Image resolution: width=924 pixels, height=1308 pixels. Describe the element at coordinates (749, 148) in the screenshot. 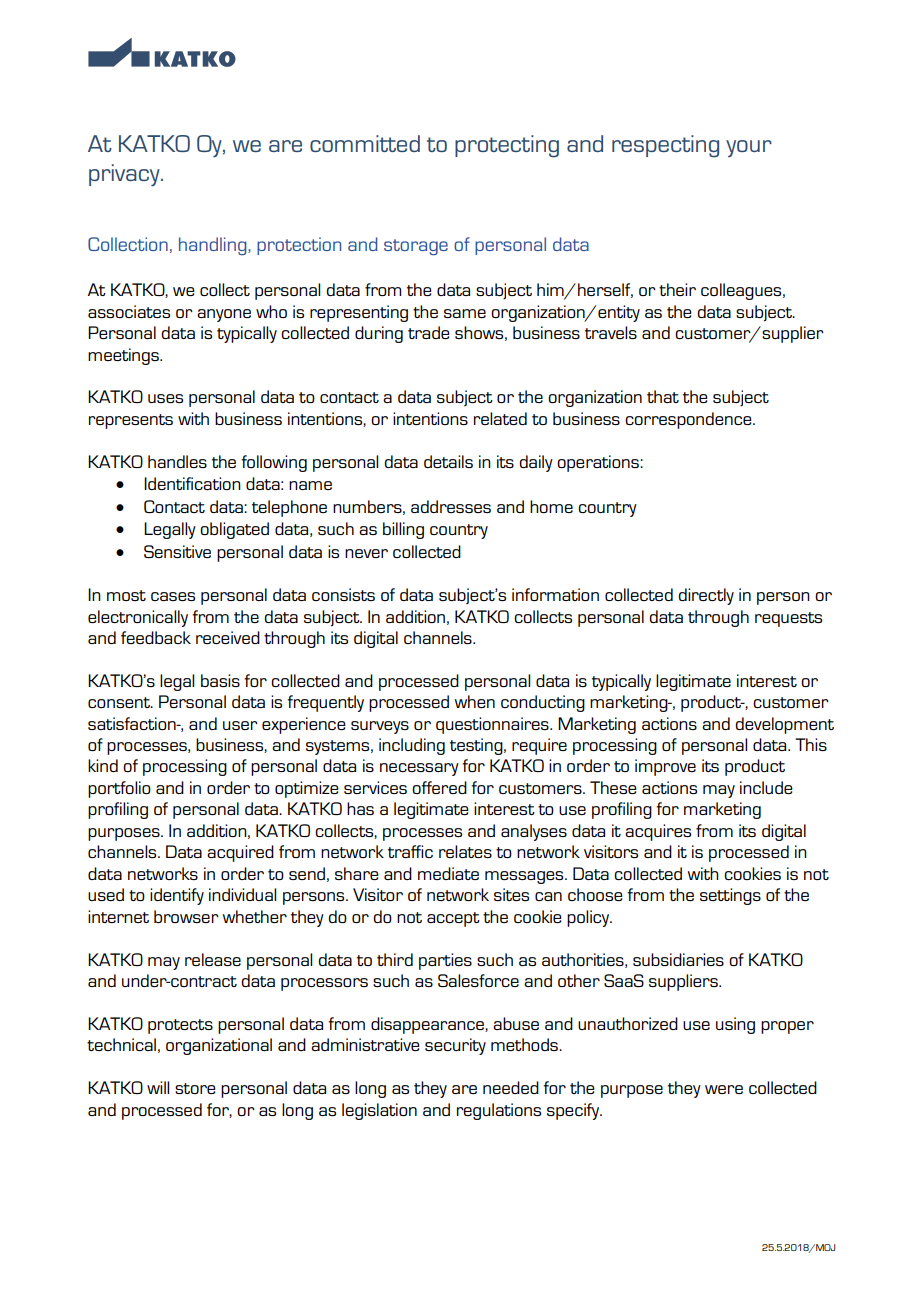

I see `your` at that location.
